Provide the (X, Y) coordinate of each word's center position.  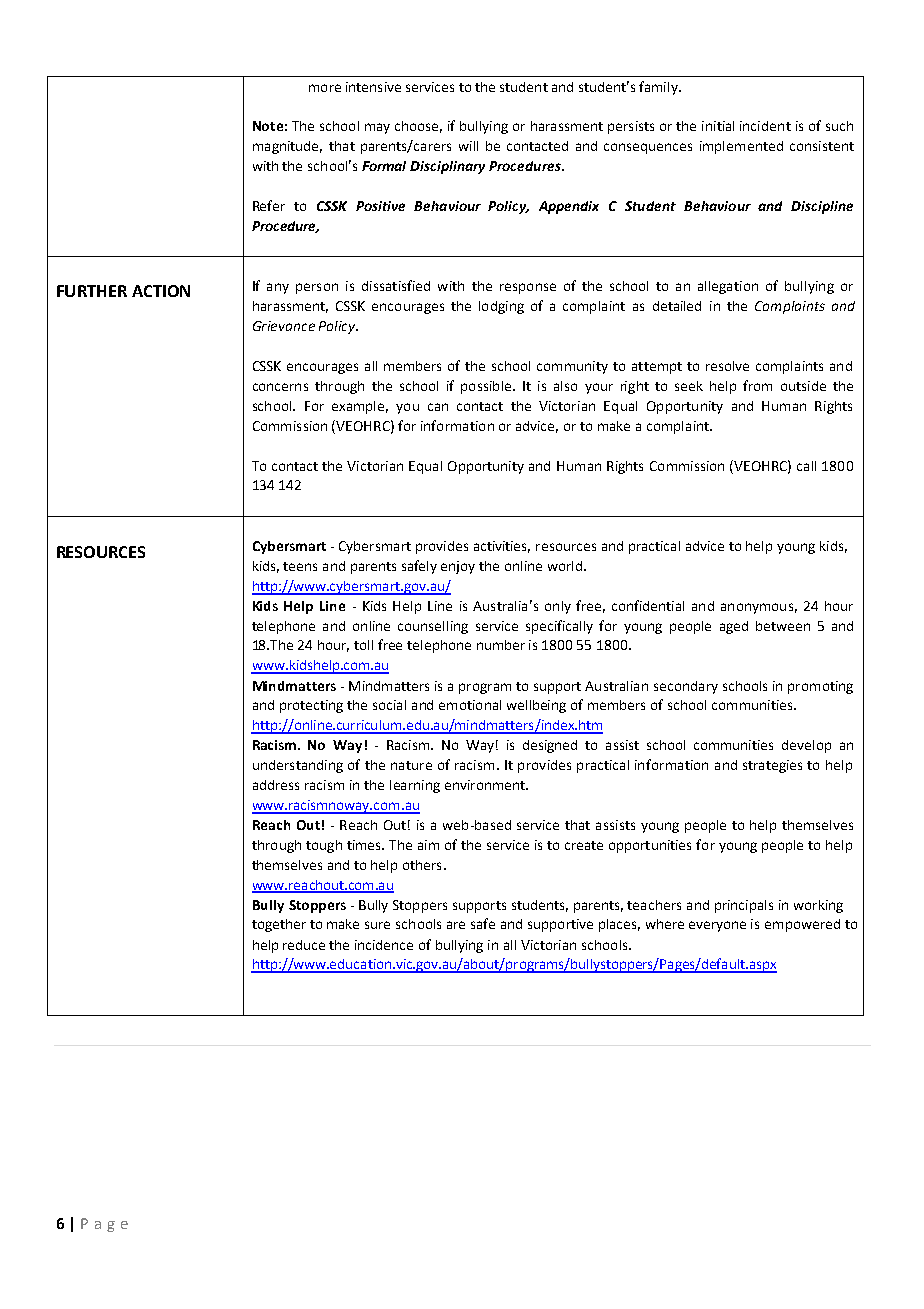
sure (377, 925)
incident (765, 126)
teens (300, 566)
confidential (648, 605)
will (468, 146)
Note (268, 126)
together (279, 925)
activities (502, 547)
